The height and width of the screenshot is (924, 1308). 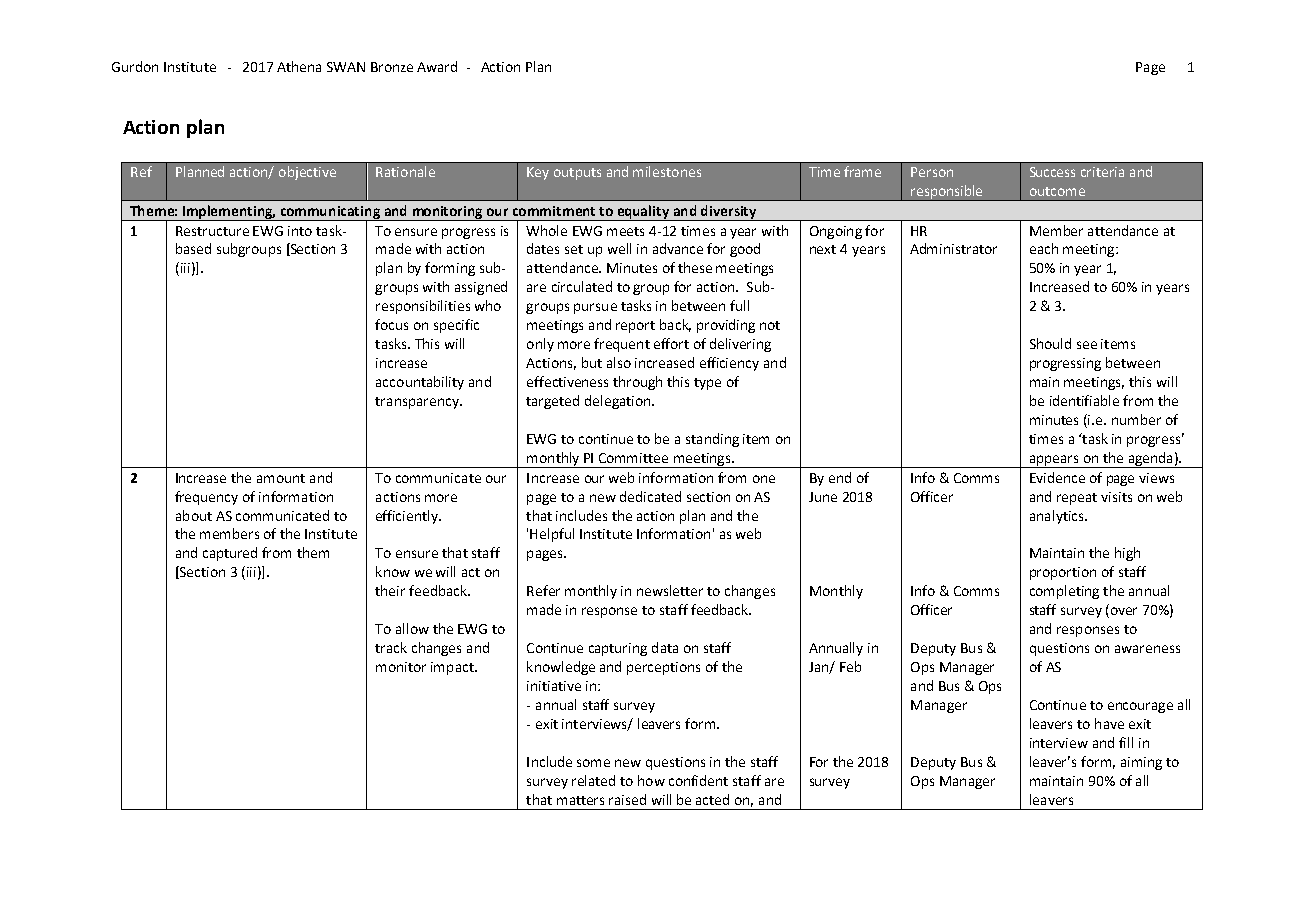 What do you see at coordinates (651, 780) in the screenshot?
I see `how` at bounding box center [651, 780].
